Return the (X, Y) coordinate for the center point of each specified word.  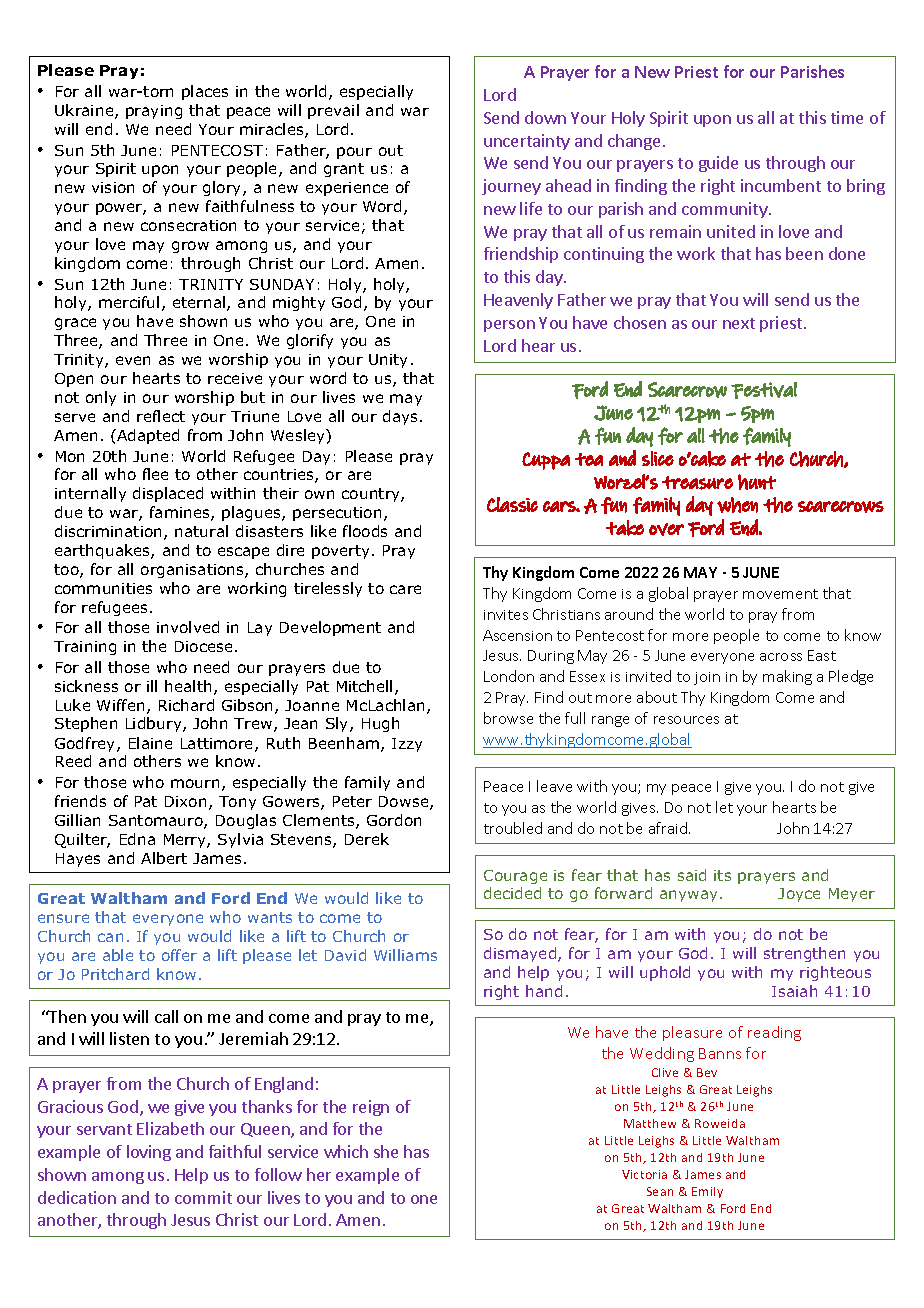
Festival (764, 390)
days (402, 417)
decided (512, 893)
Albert (164, 858)
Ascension (517, 635)
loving (149, 1153)
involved (188, 627)
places (205, 92)
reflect (161, 416)
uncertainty (527, 142)
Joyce (799, 895)
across (781, 657)
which (346, 1151)
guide (718, 164)
